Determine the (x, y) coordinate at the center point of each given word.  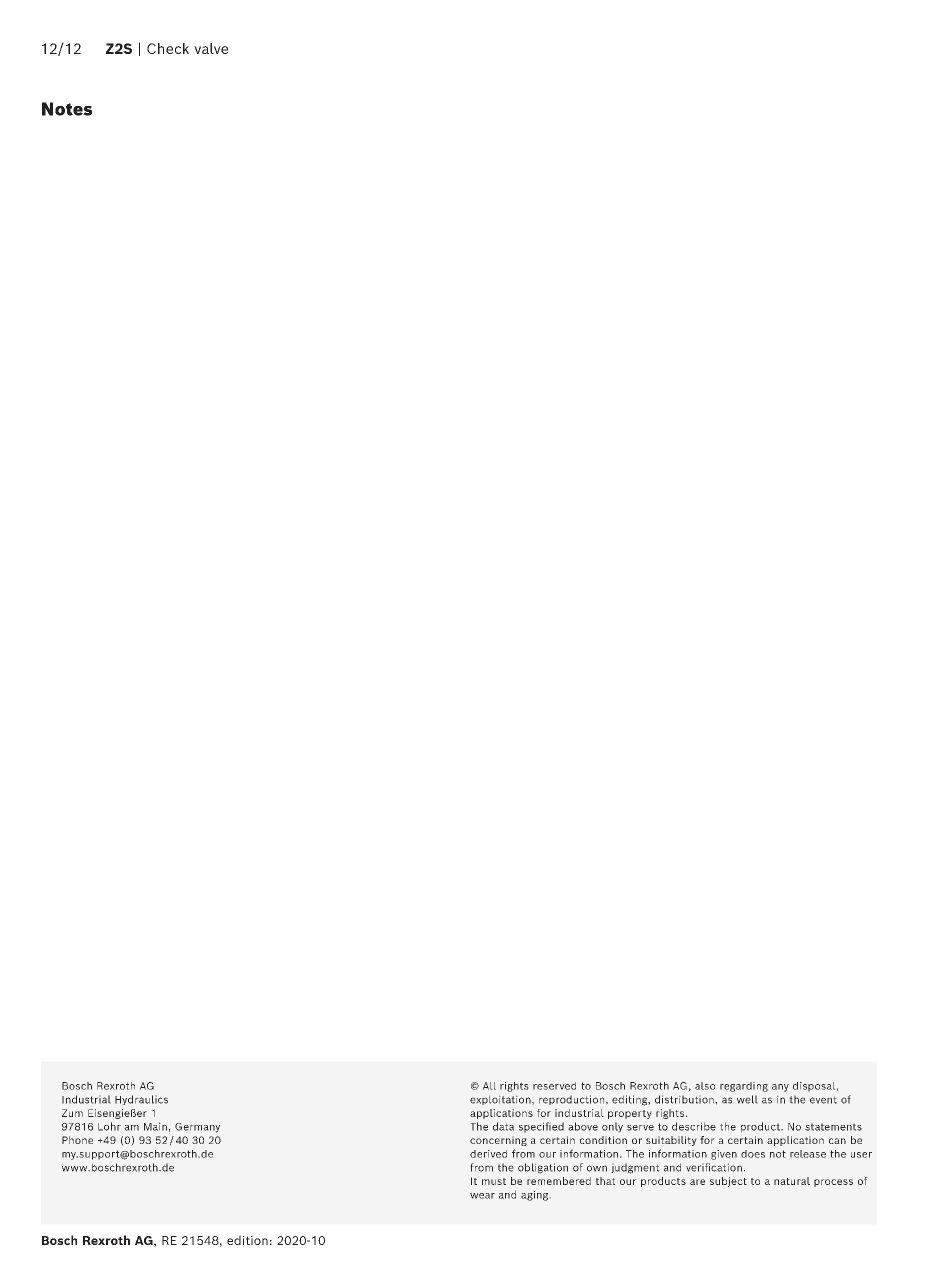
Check (168, 48)
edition (247, 1240)
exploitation (501, 1100)
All (489, 1086)
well (747, 1099)
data (503, 1126)
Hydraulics (141, 1100)
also (705, 1086)
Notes (67, 109)
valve (211, 48)
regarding (744, 1087)
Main (155, 1126)
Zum (72, 1113)
